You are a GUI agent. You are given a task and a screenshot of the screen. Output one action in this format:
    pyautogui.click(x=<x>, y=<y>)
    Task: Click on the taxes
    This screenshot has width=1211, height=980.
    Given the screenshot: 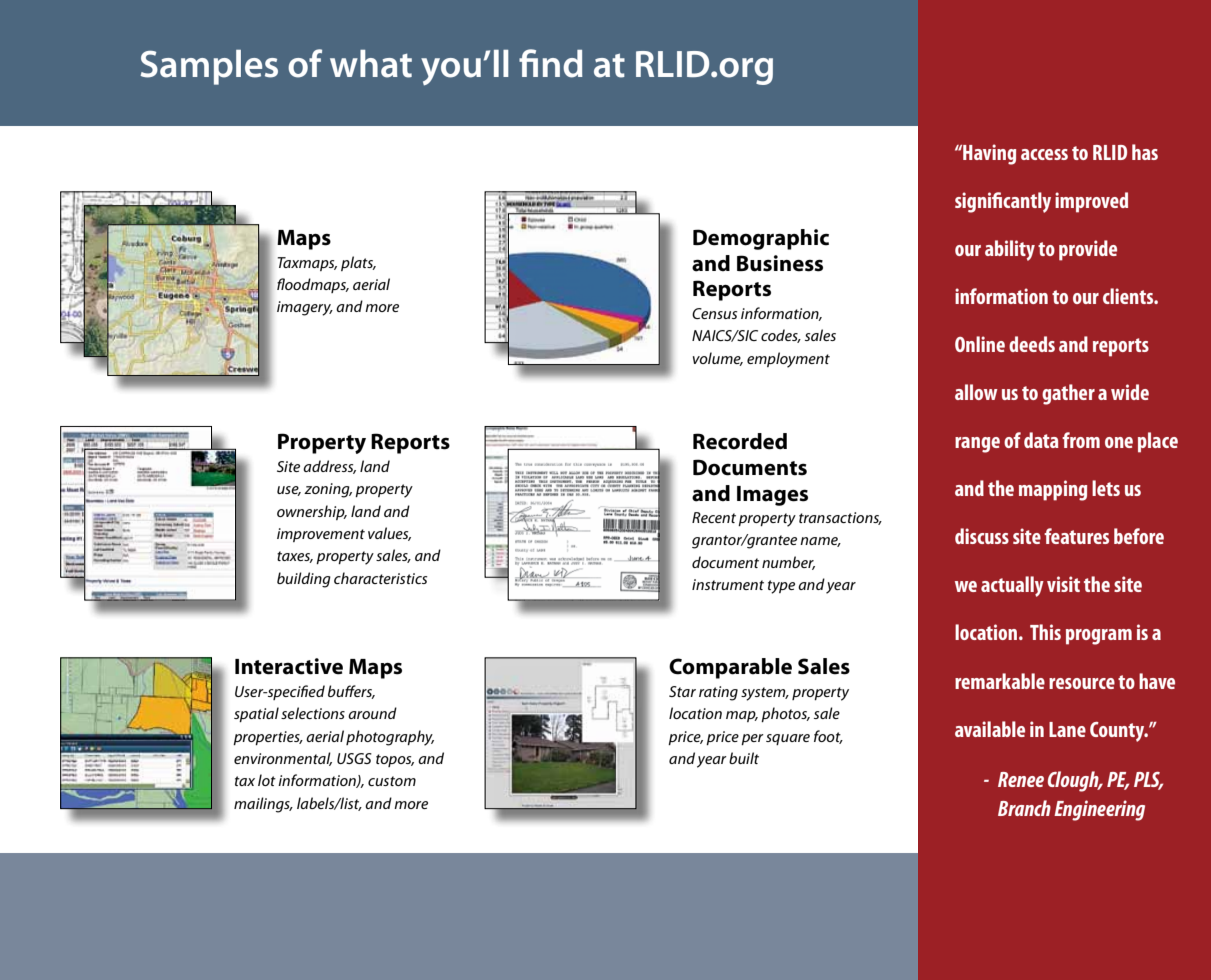 What is the action you would take?
    pyautogui.click(x=295, y=557)
